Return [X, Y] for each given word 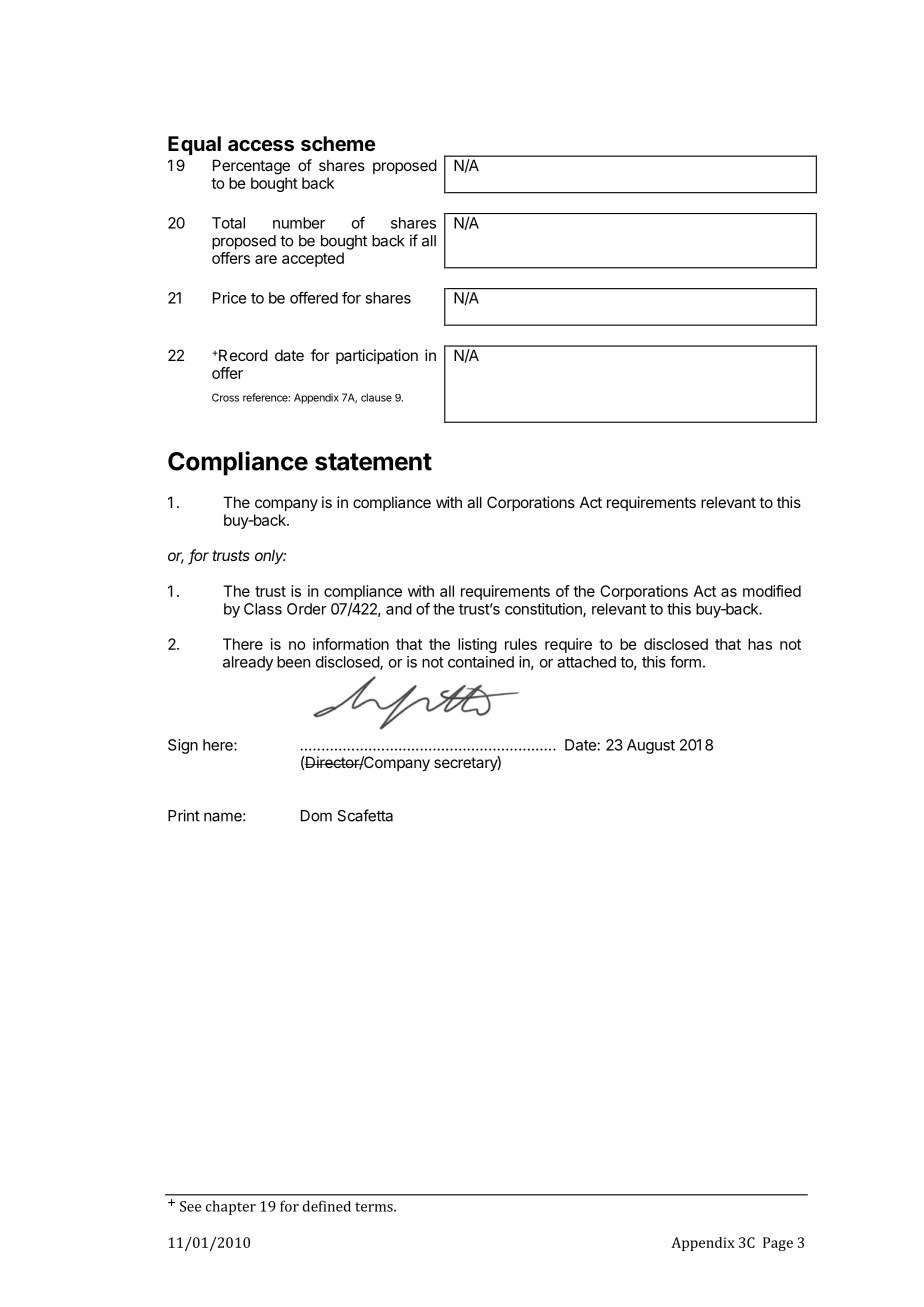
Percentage [251, 167]
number [299, 223]
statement [373, 462]
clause [376, 397]
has [760, 644]
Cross [225, 397]
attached [586, 662]
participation [377, 356]
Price [229, 298]
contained [481, 662]
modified [772, 591]
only [270, 556]
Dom [316, 816]
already [248, 663]
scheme [338, 143]
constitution [544, 610]
